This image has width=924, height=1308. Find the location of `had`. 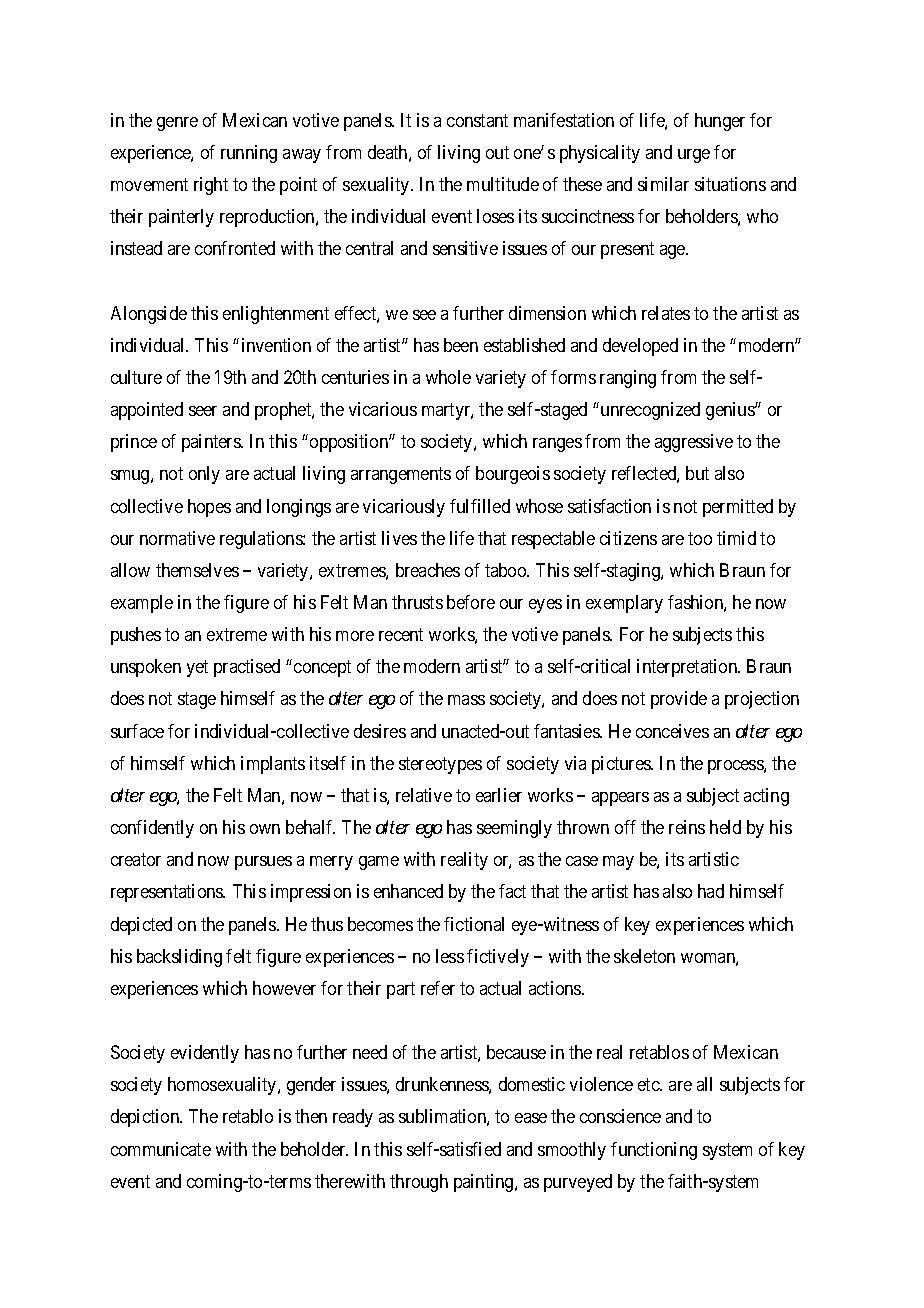

had is located at coordinates (711, 891).
